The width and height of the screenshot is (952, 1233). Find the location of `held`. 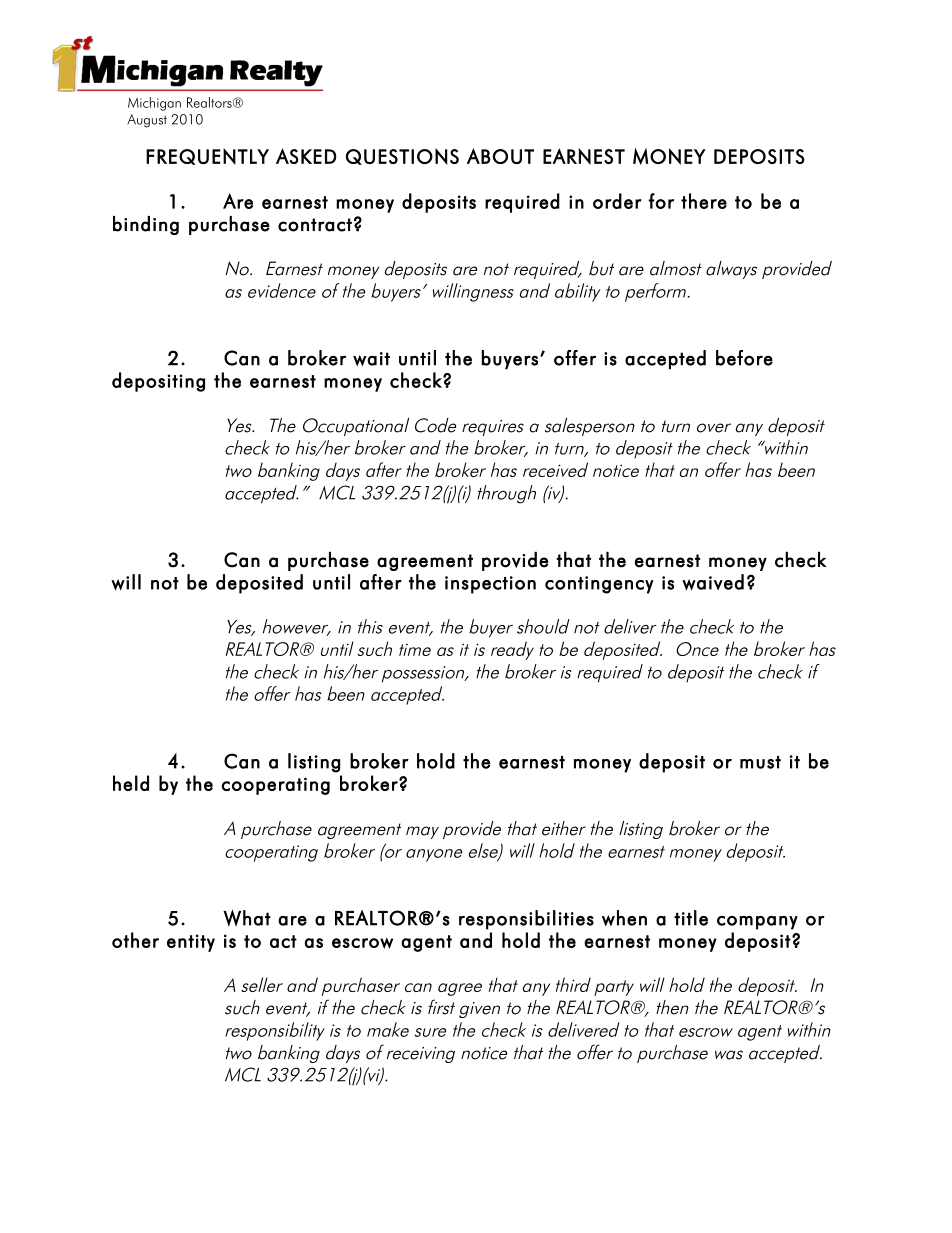

held is located at coordinates (131, 783).
